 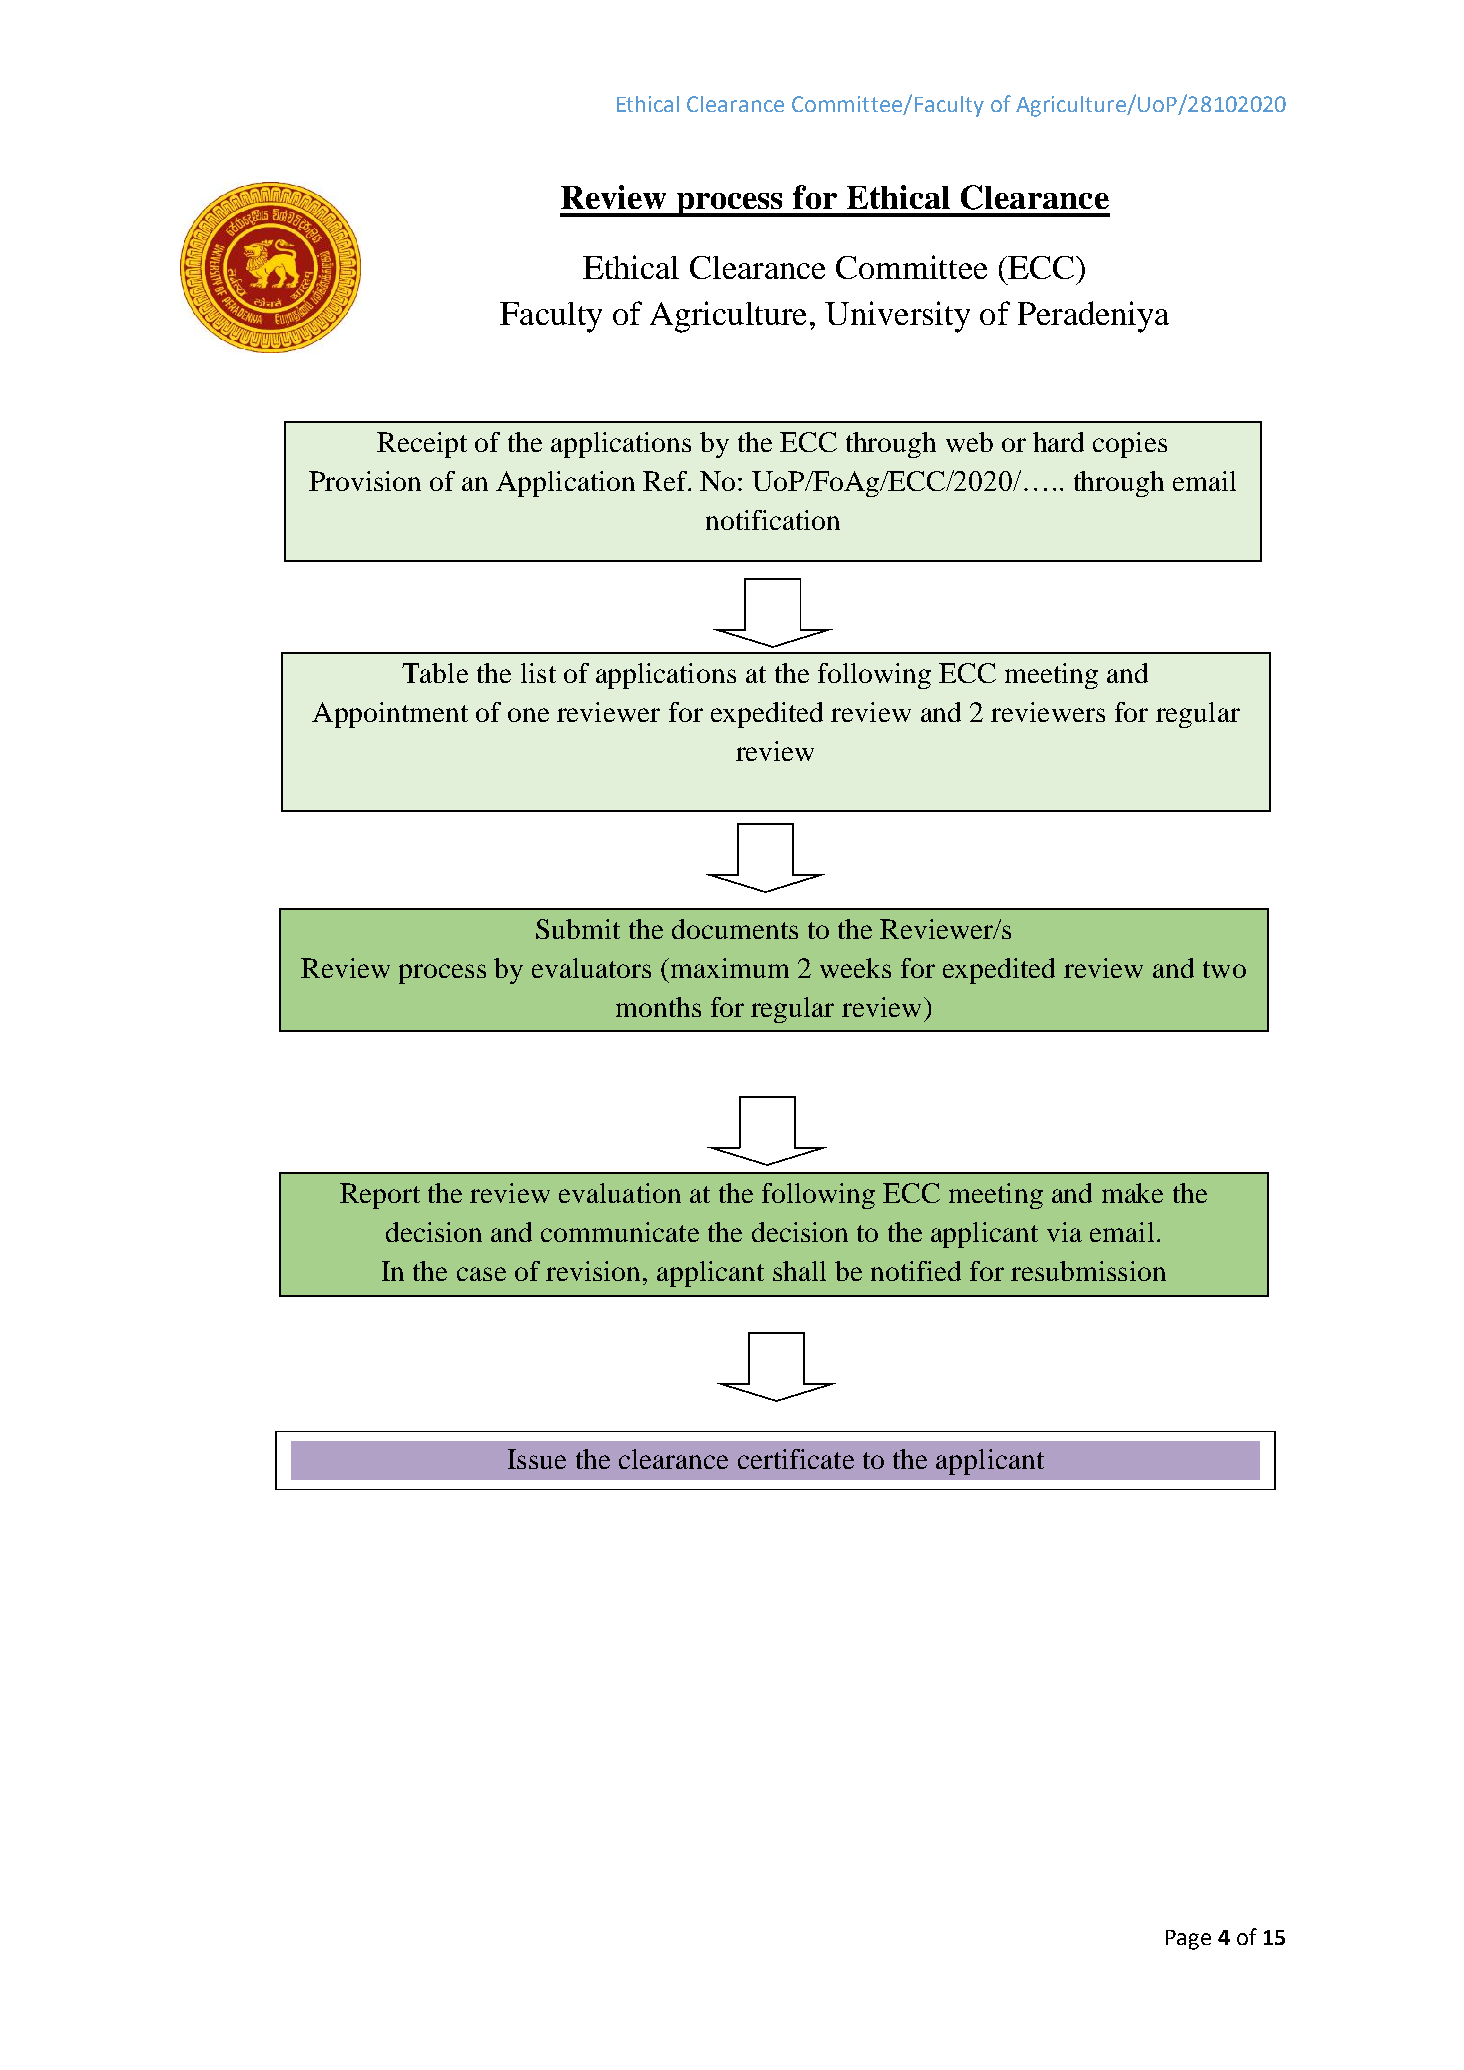 What do you see at coordinates (578, 929) in the image?
I see `Submit` at bounding box center [578, 929].
